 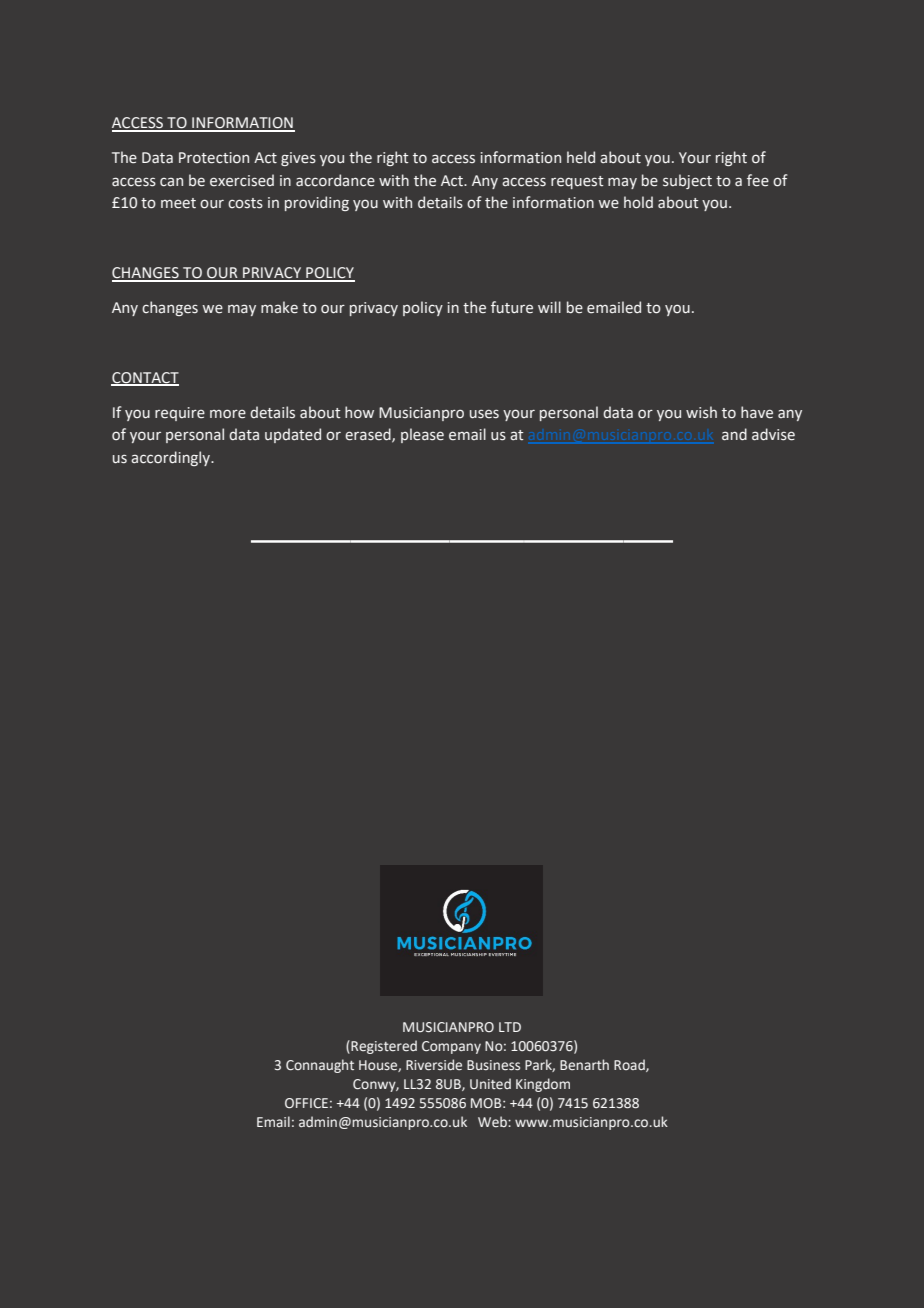 I want to click on Registered, so click(x=383, y=1047).
